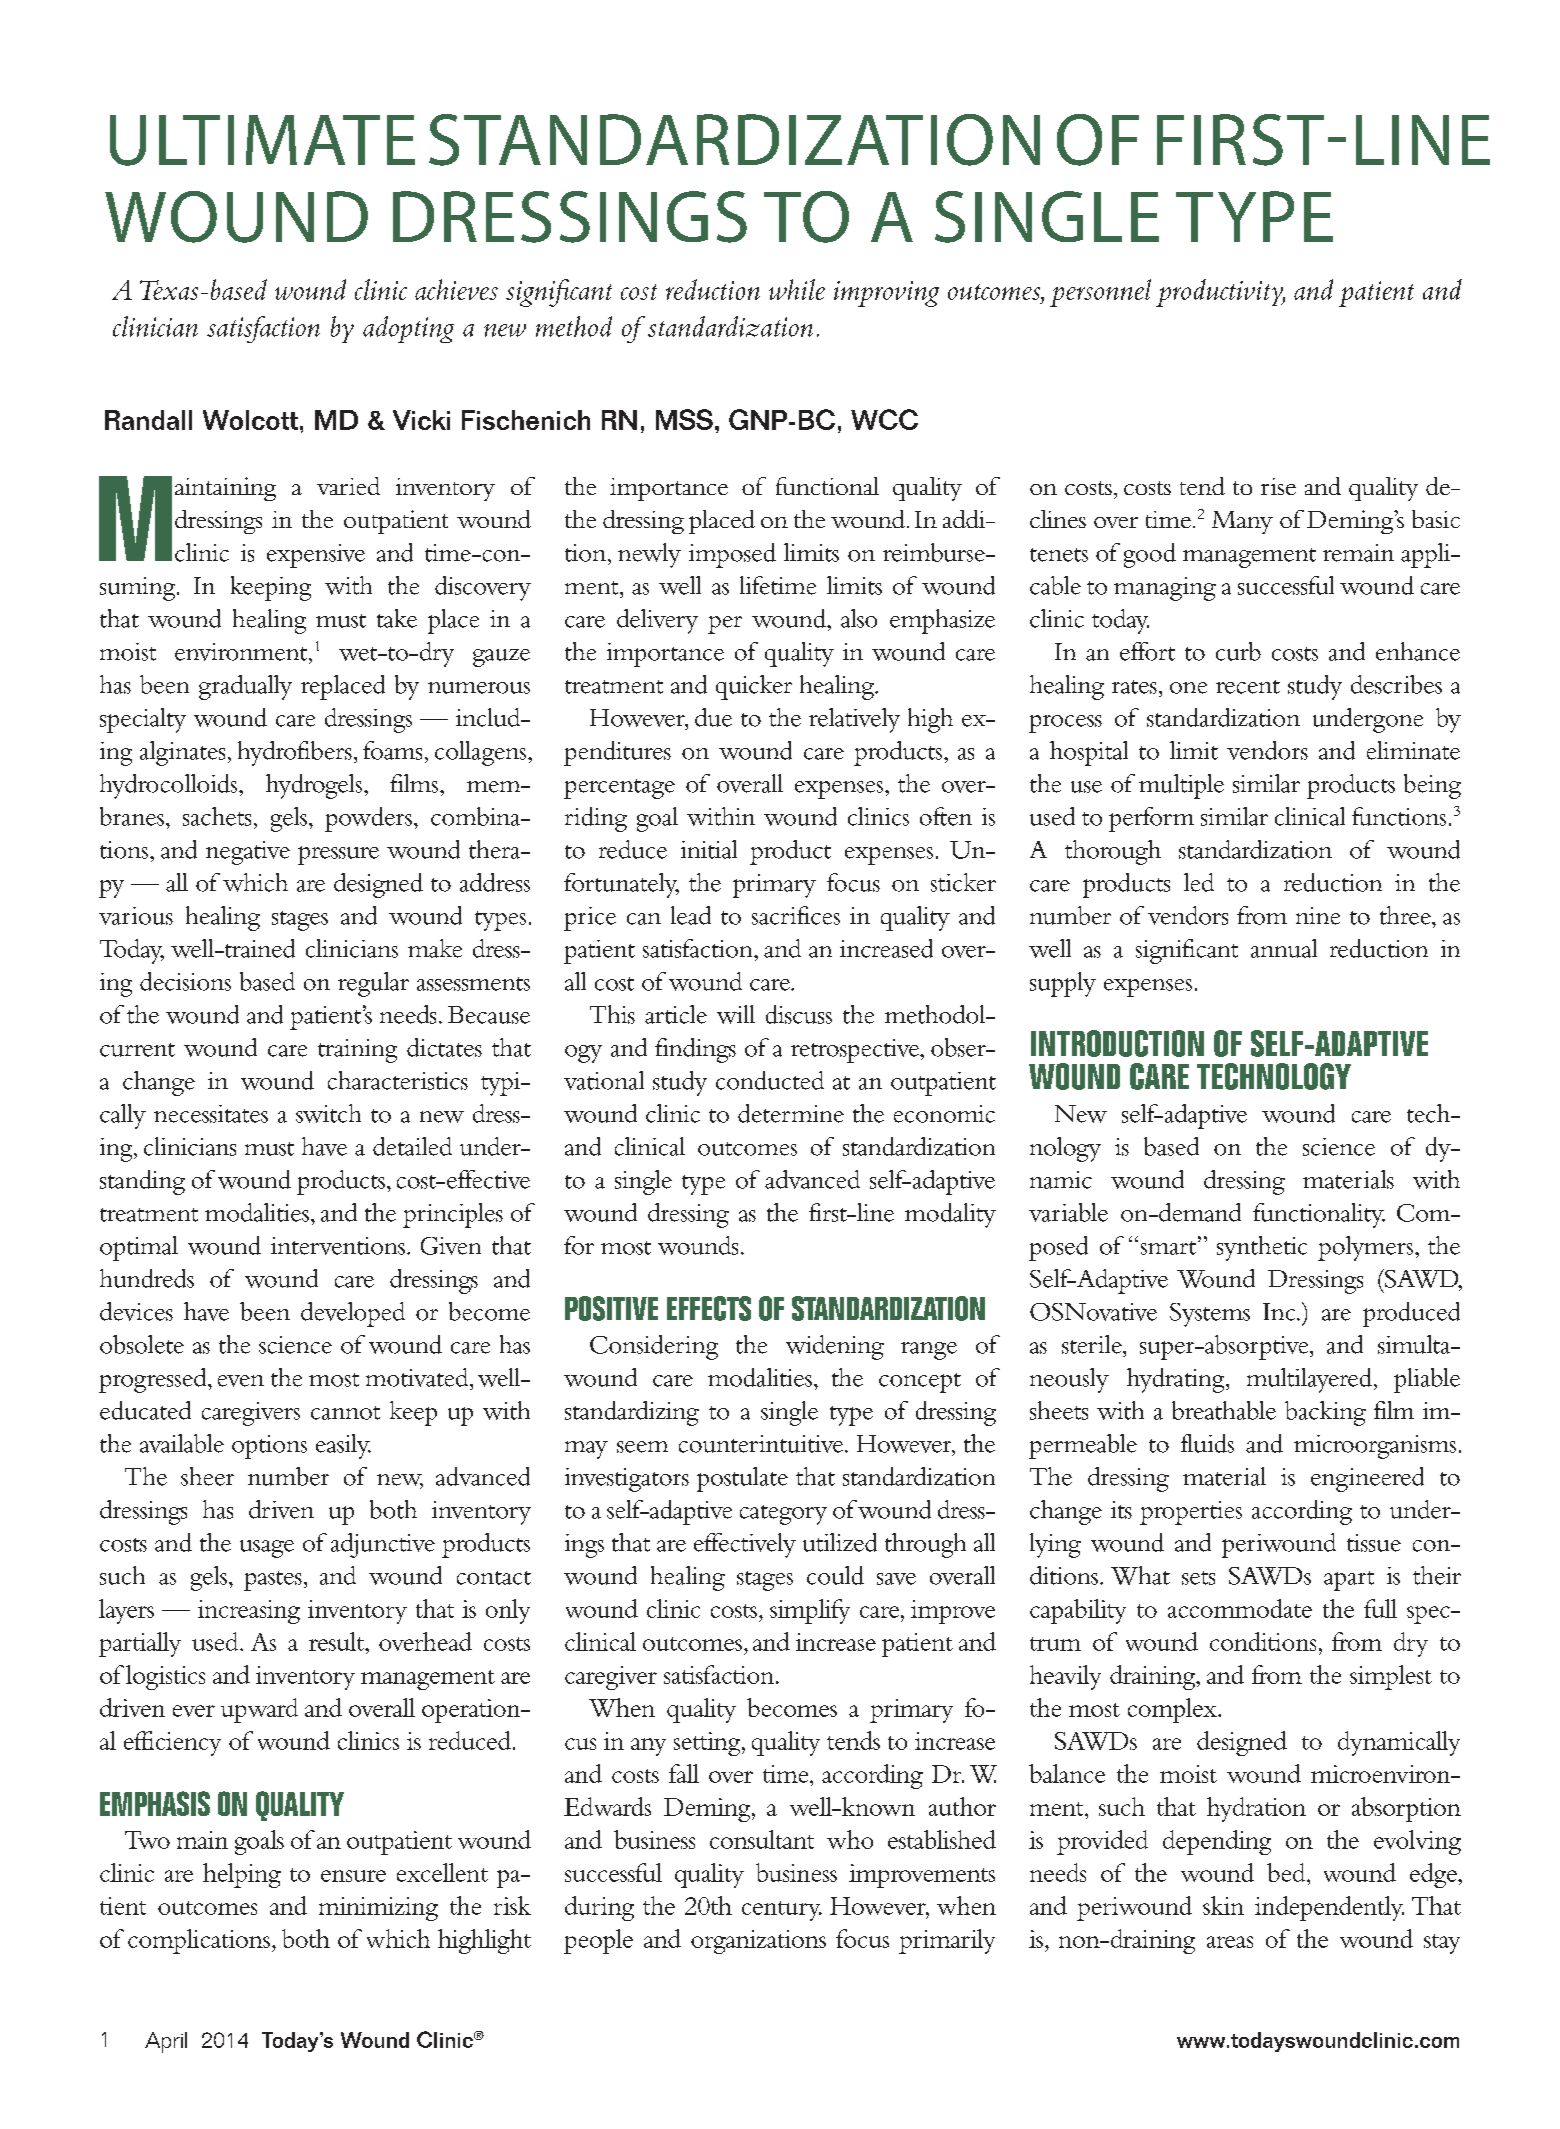 This image has height=2129, width=1560. Describe the element at coordinates (754, 687) in the image. I see `quicker` at that location.
